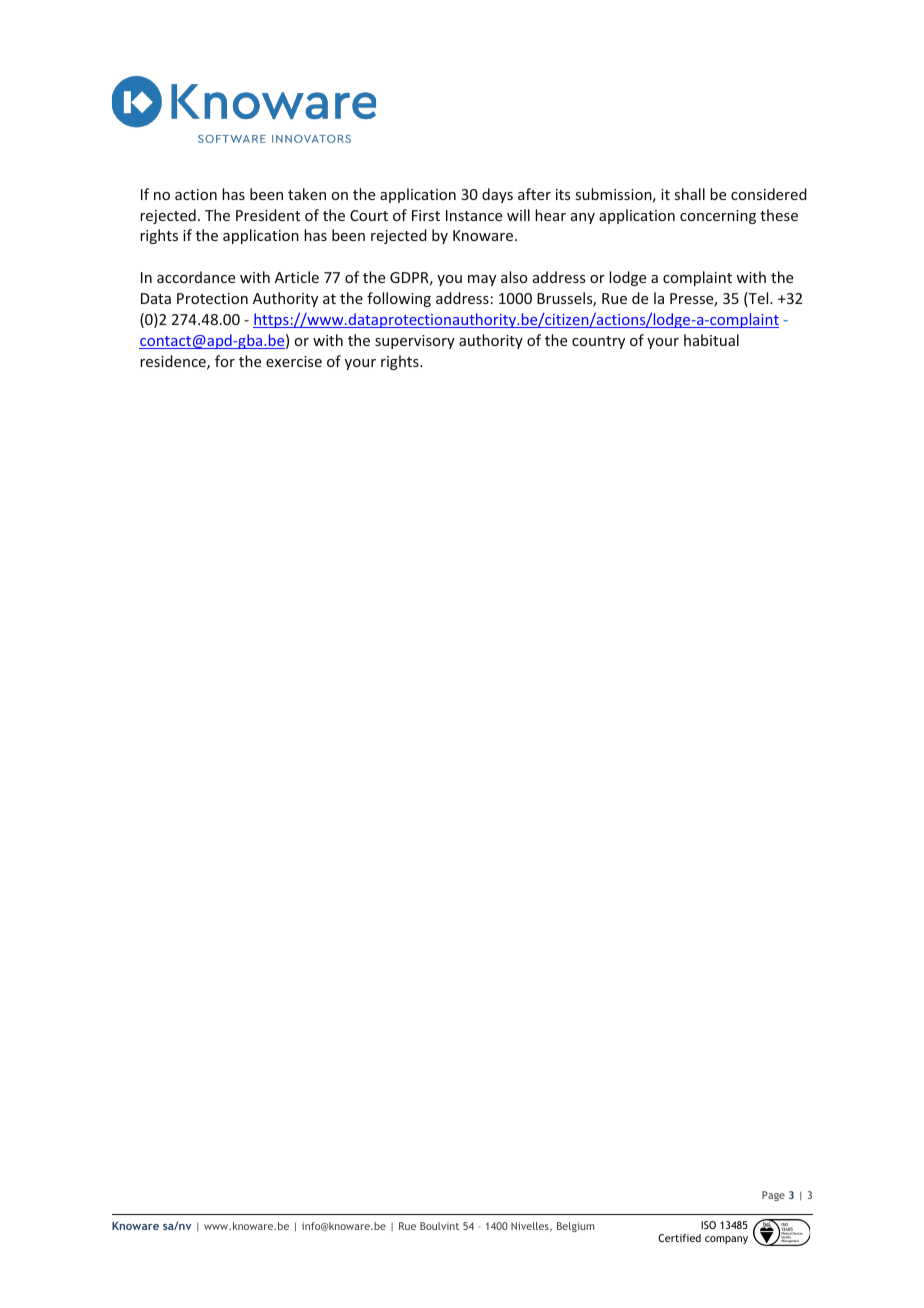 The image size is (924, 1308). Describe the element at coordinates (294, 361) in the document. I see `exercise` at that location.
